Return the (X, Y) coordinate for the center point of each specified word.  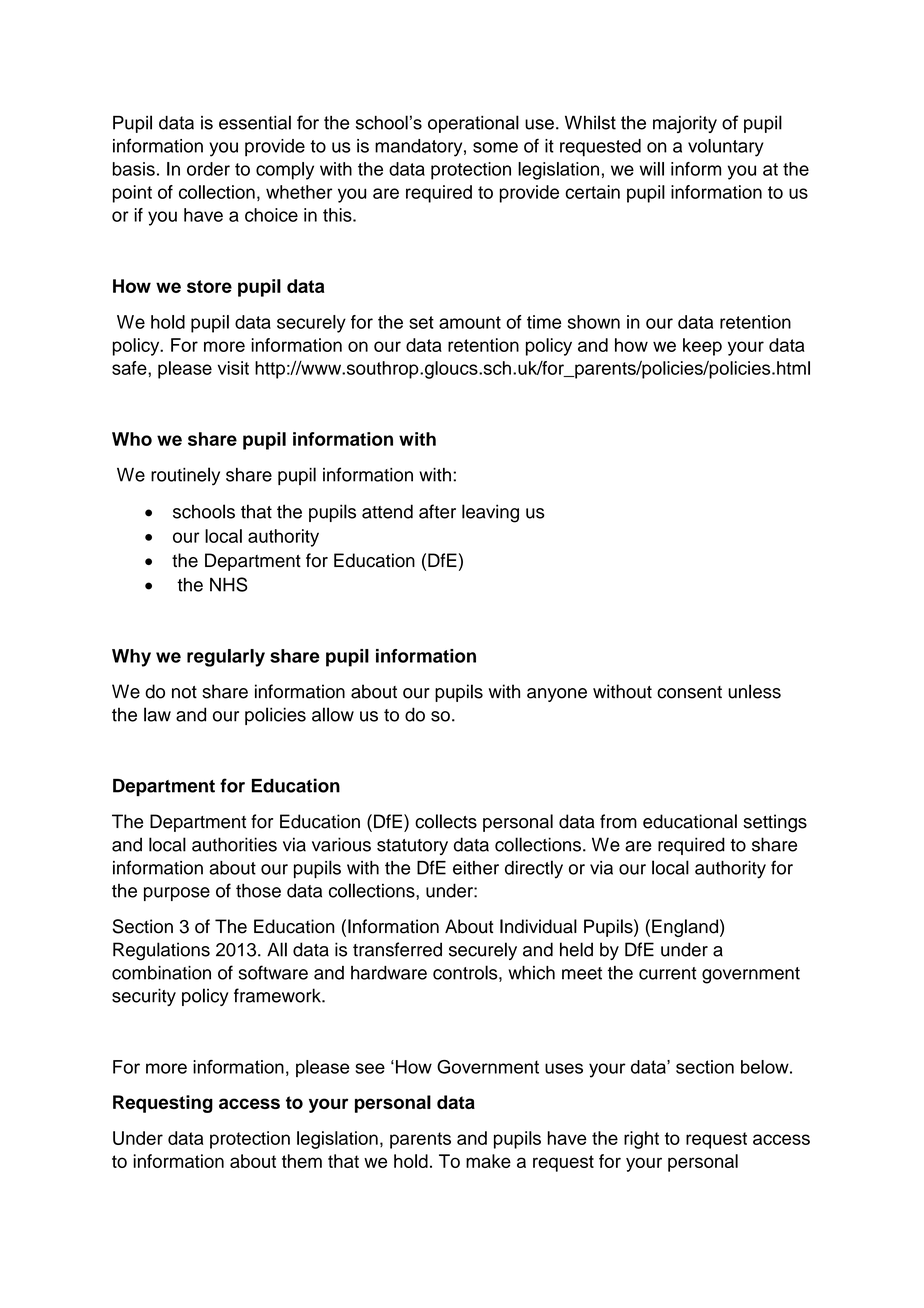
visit (233, 368)
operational (473, 124)
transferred (397, 949)
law (157, 714)
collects (446, 821)
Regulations (161, 951)
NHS (229, 584)
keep (702, 347)
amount (470, 322)
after (437, 511)
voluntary (726, 148)
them (302, 1161)
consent (689, 692)
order (208, 169)
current (668, 973)
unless (754, 691)
